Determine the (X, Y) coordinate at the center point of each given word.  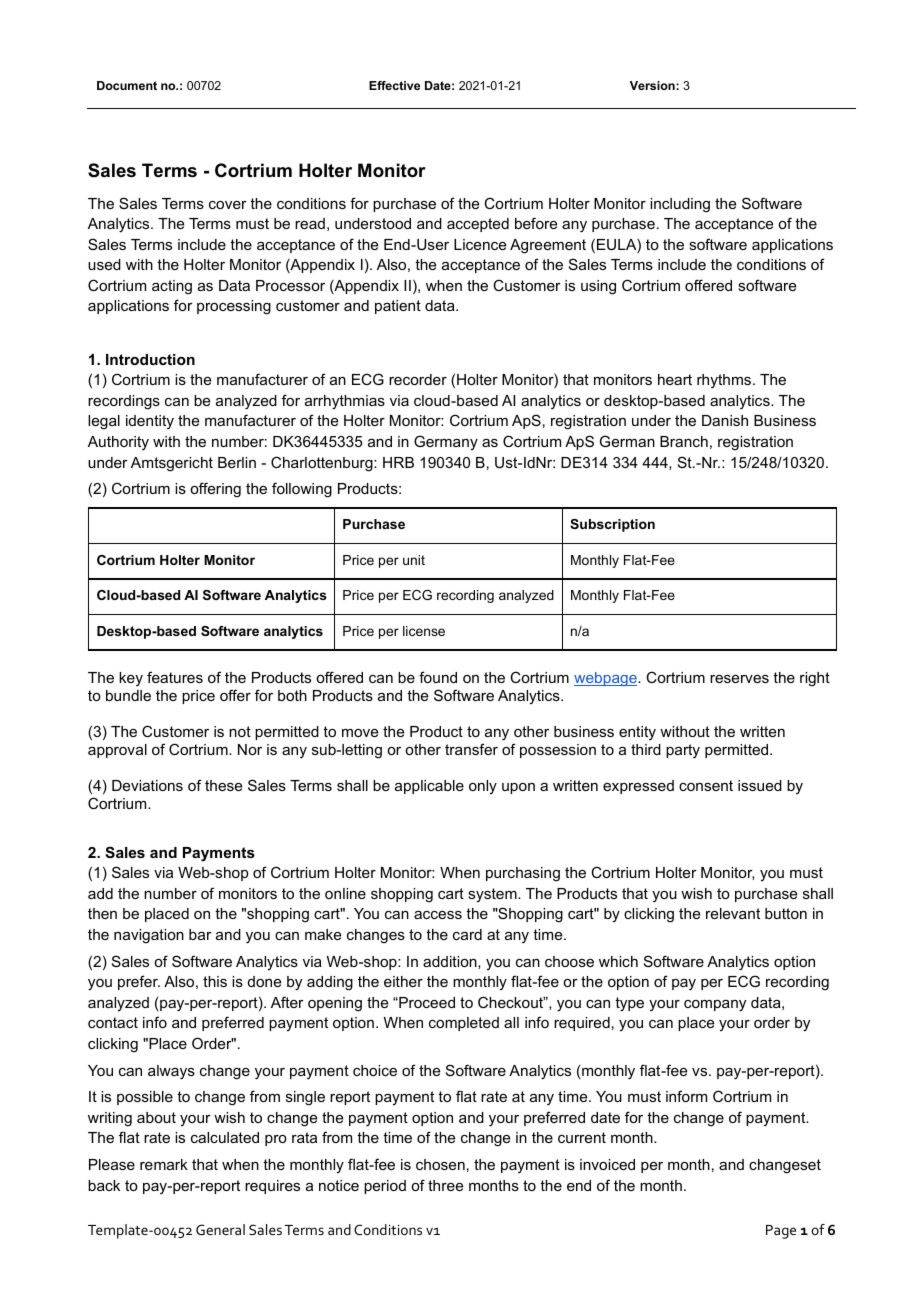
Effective (394, 85)
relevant (733, 913)
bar (200, 934)
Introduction (150, 359)
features (175, 677)
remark (164, 1164)
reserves (739, 679)
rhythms (725, 381)
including (680, 205)
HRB (398, 462)
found (438, 677)
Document (127, 85)
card (467, 934)
